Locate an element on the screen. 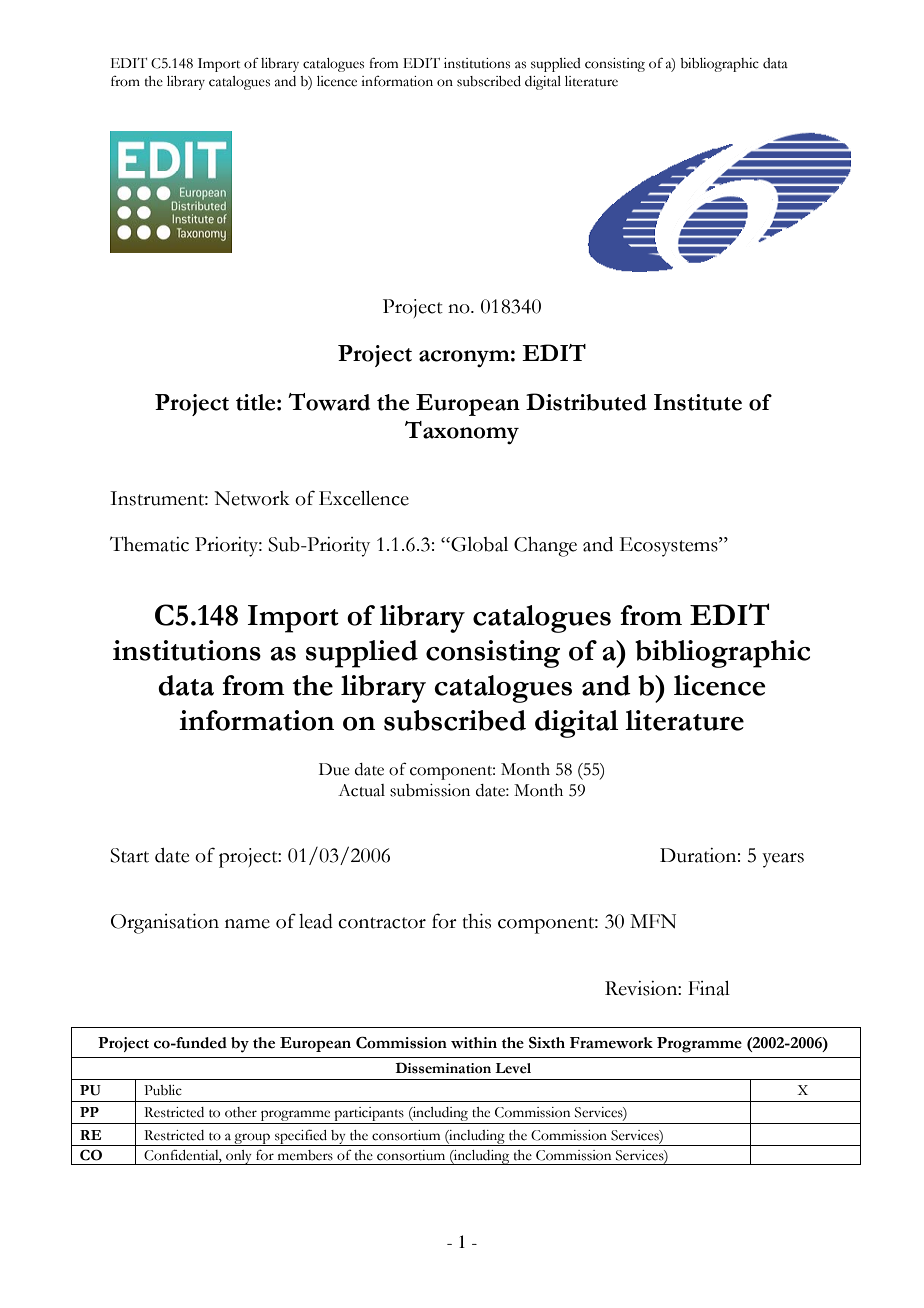 The height and width of the screenshot is (1308, 924). group is located at coordinates (252, 1139).
